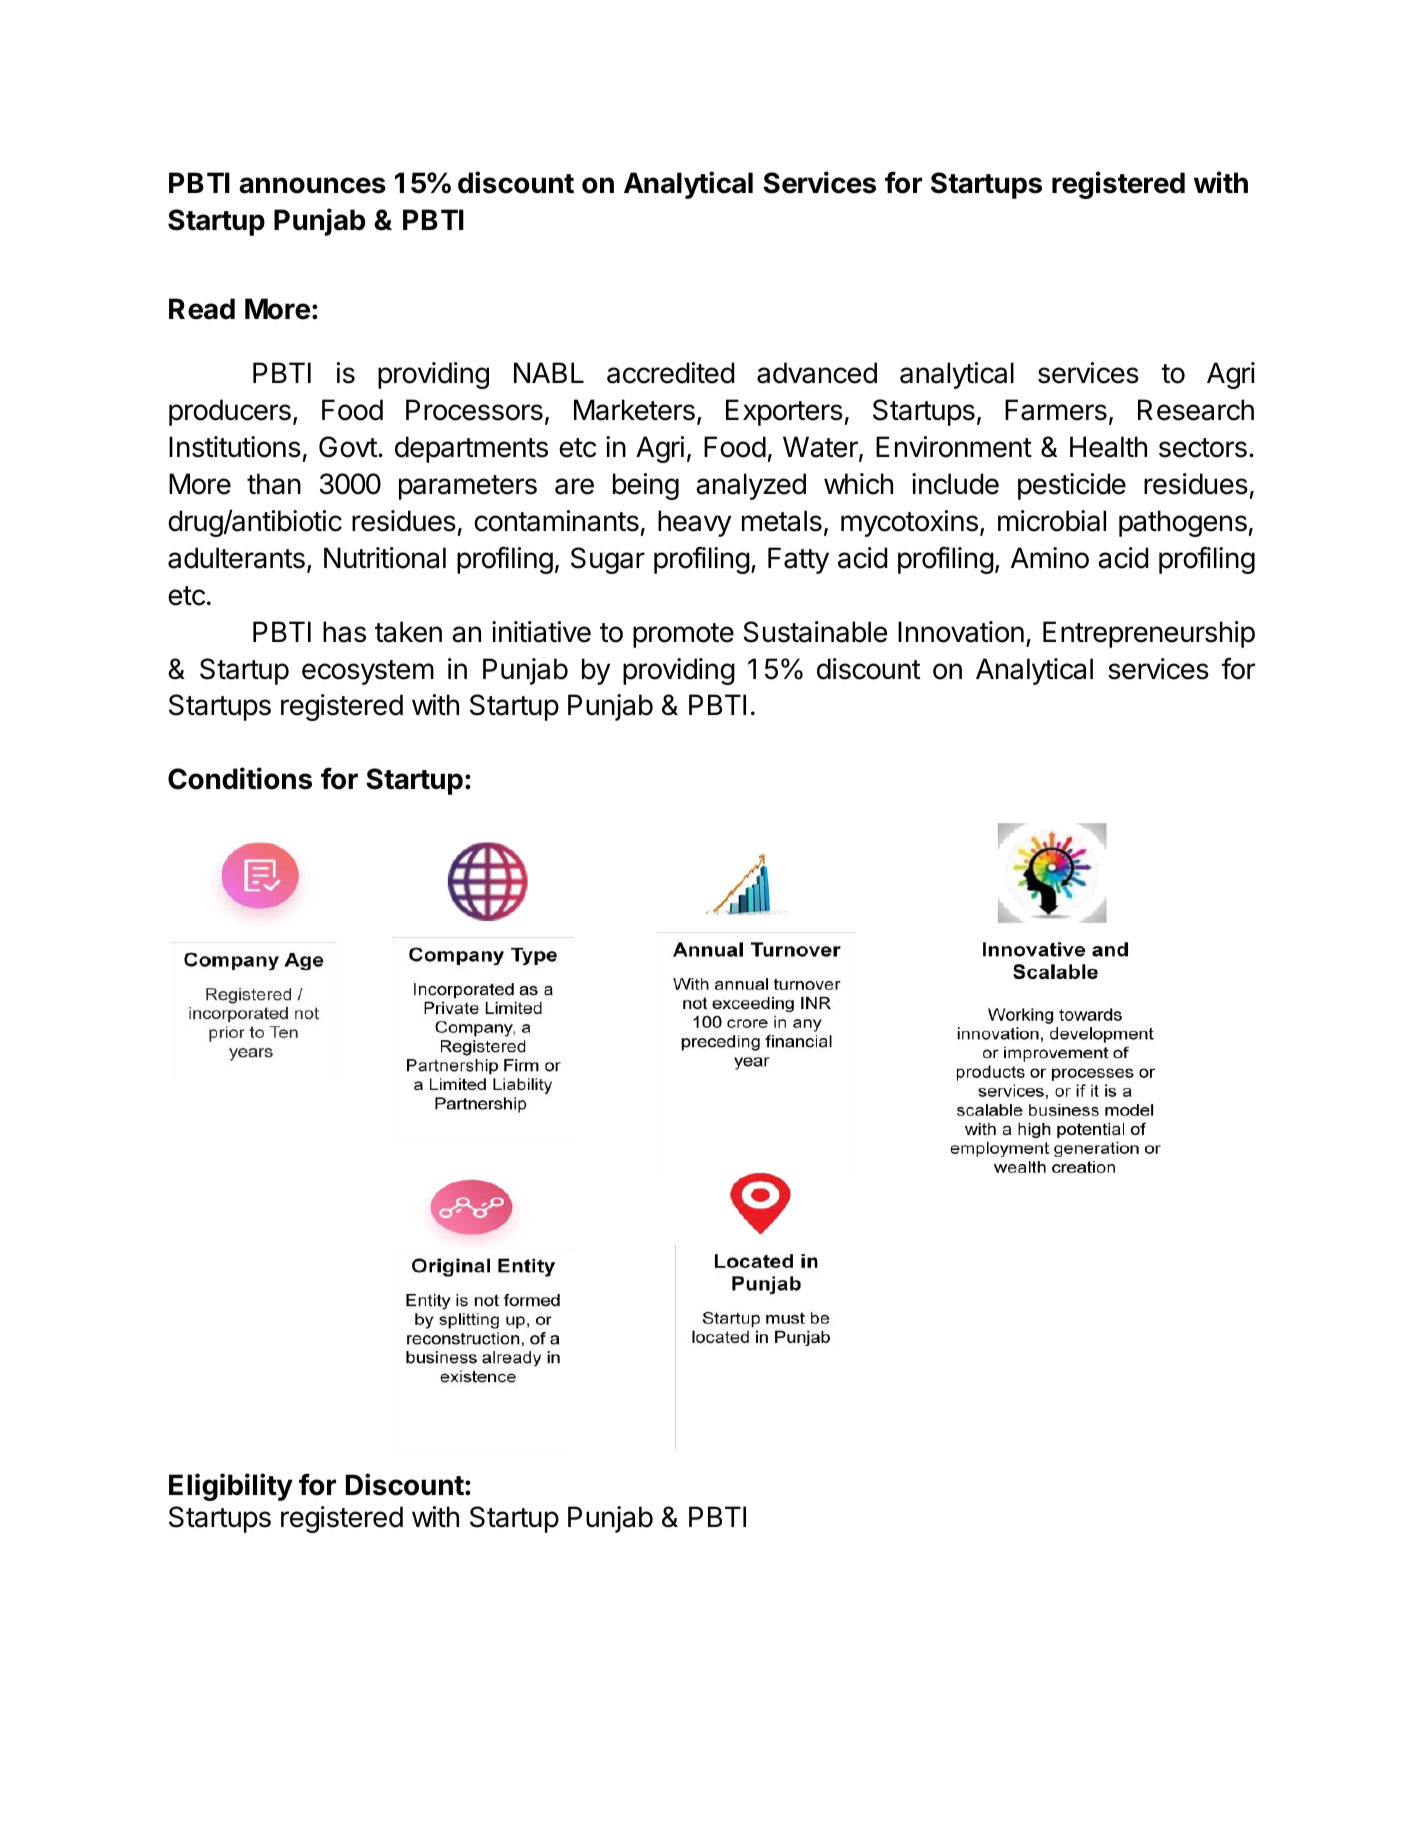 The height and width of the screenshot is (1841, 1423). I want to click on Nutritional, so click(385, 558).
